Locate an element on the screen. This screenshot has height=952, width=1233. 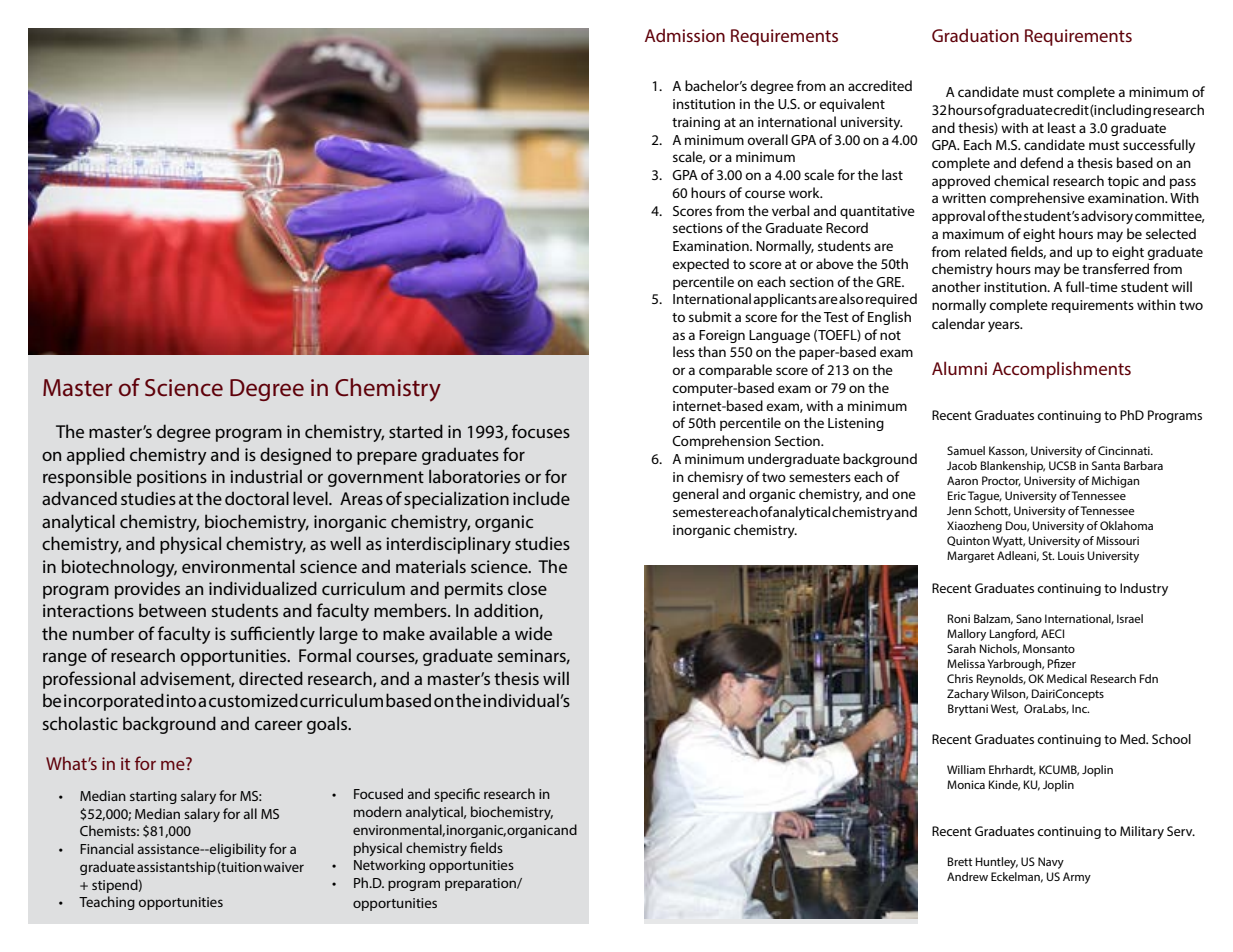
Admission is located at coordinates (685, 35).
